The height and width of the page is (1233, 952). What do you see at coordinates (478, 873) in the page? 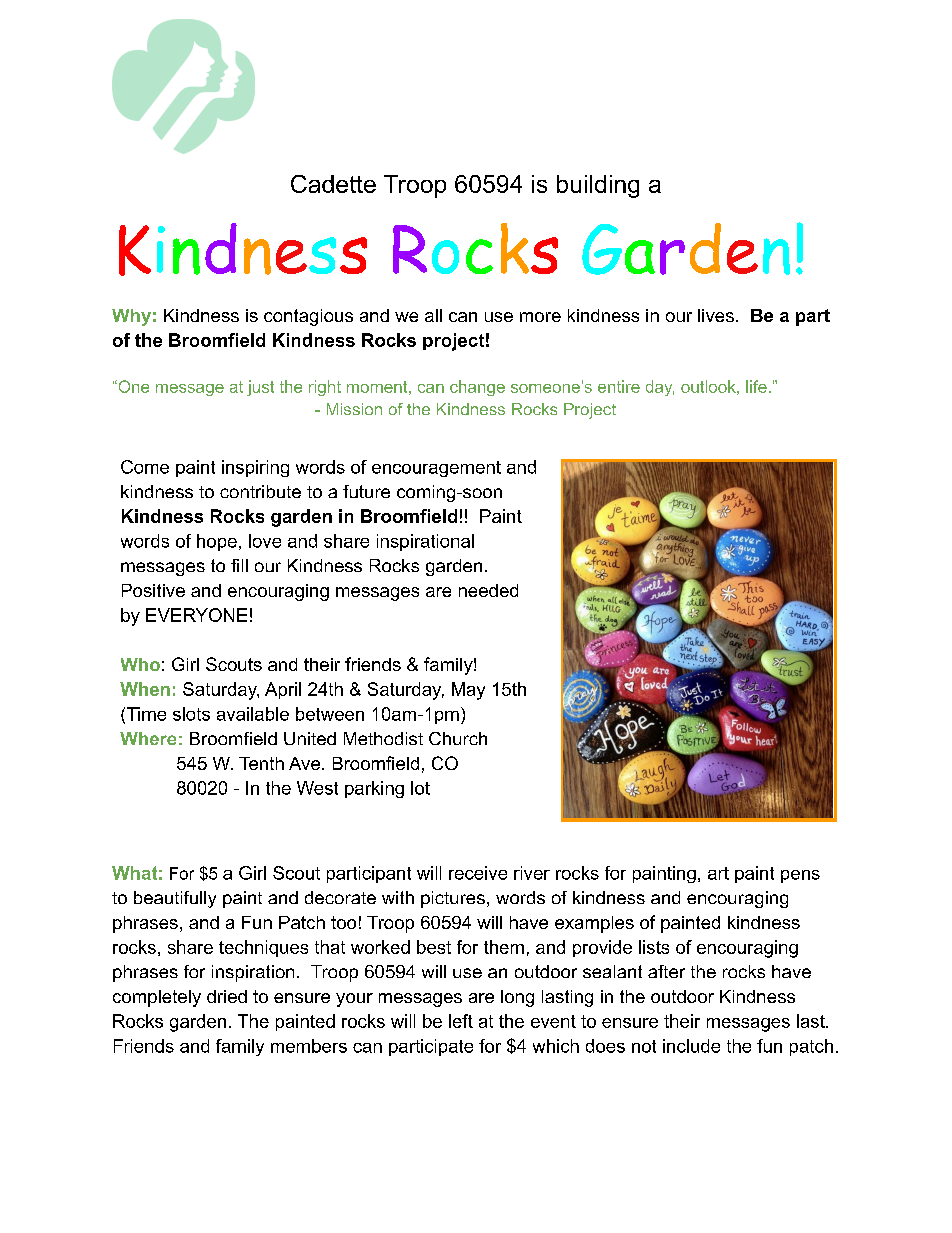
I see `receive` at bounding box center [478, 873].
